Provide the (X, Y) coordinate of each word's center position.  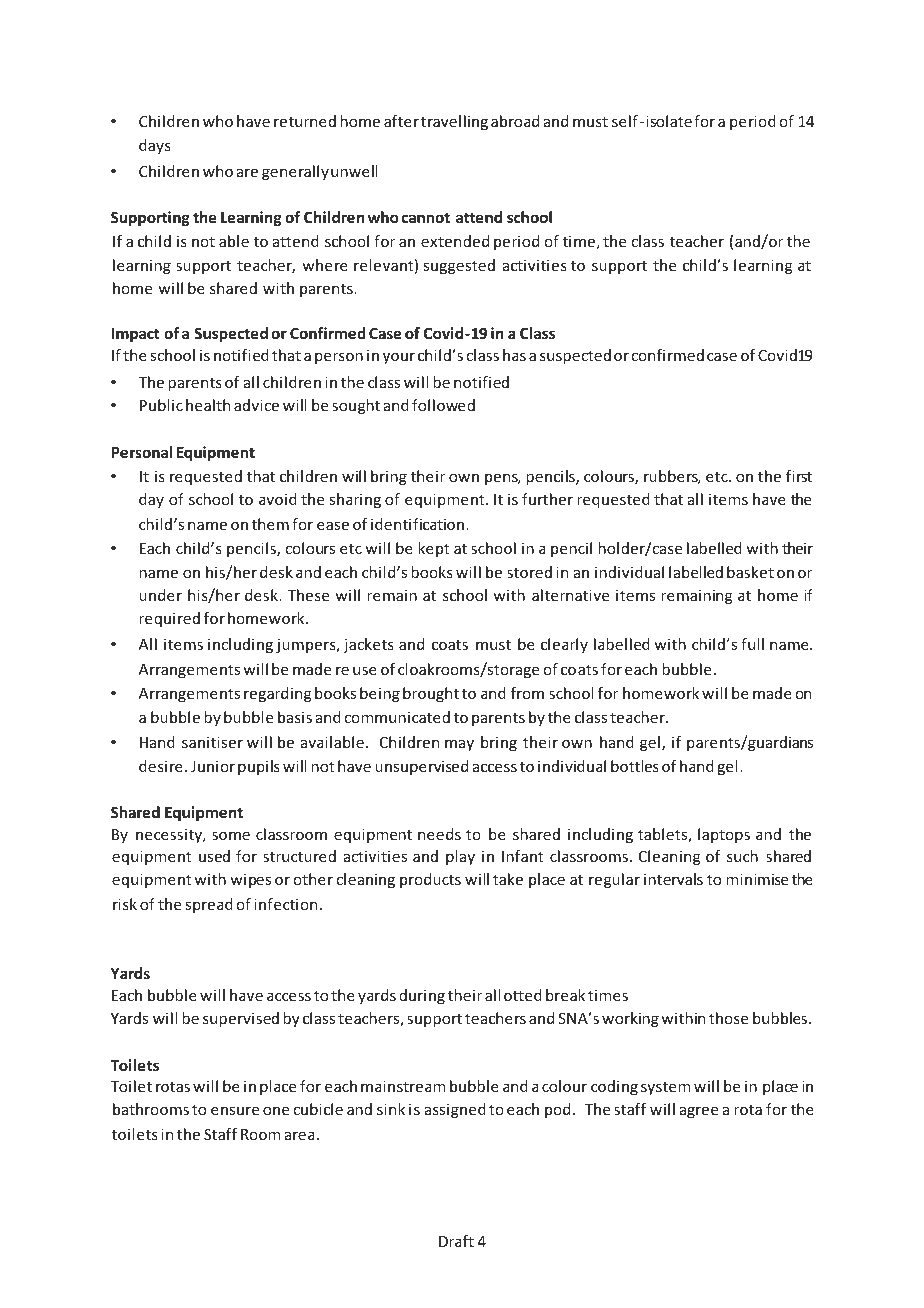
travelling (454, 122)
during (422, 996)
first (799, 476)
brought (431, 694)
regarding (277, 694)
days (155, 146)
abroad (515, 121)
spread (209, 905)
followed (443, 405)
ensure (235, 1110)
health (208, 405)
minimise (757, 879)
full (752, 644)
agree (699, 1112)
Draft (456, 1241)
